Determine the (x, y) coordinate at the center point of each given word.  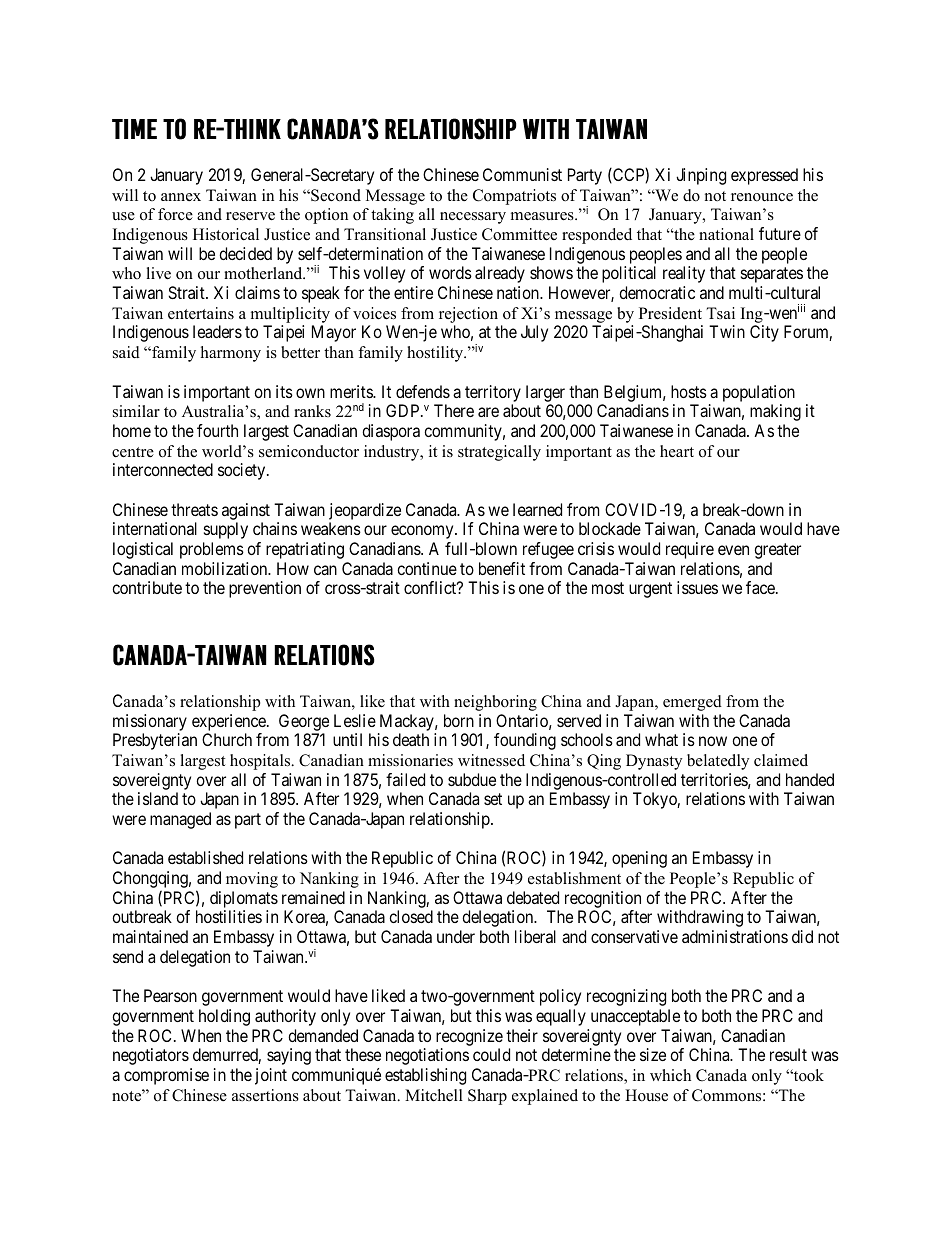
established (205, 857)
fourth (217, 430)
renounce (762, 197)
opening (639, 859)
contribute (147, 587)
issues (697, 587)
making (775, 412)
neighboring (495, 703)
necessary (473, 218)
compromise (166, 1076)
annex (181, 197)
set (493, 799)
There (454, 410)
